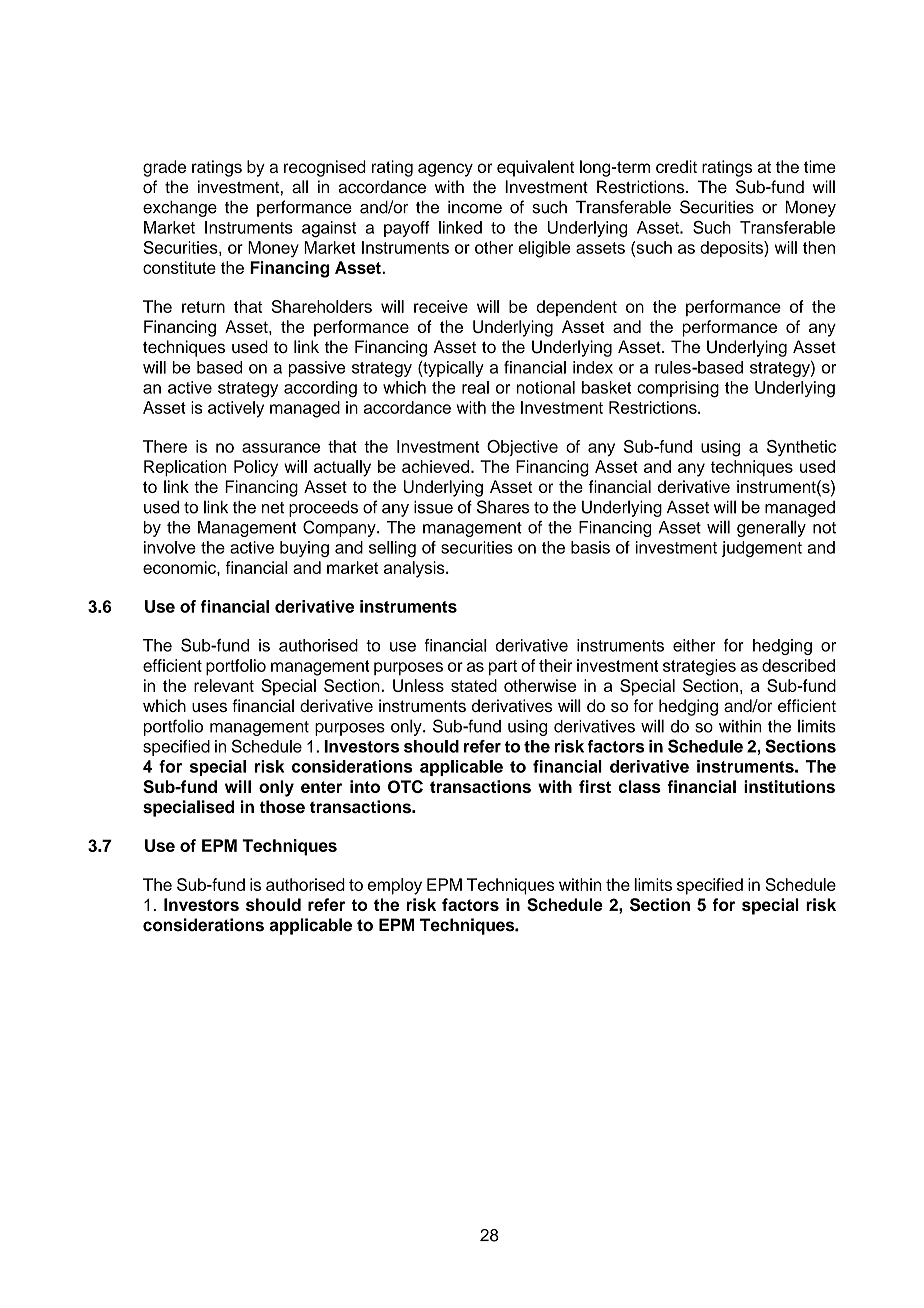  I want to click on part, so click(503, 667).
